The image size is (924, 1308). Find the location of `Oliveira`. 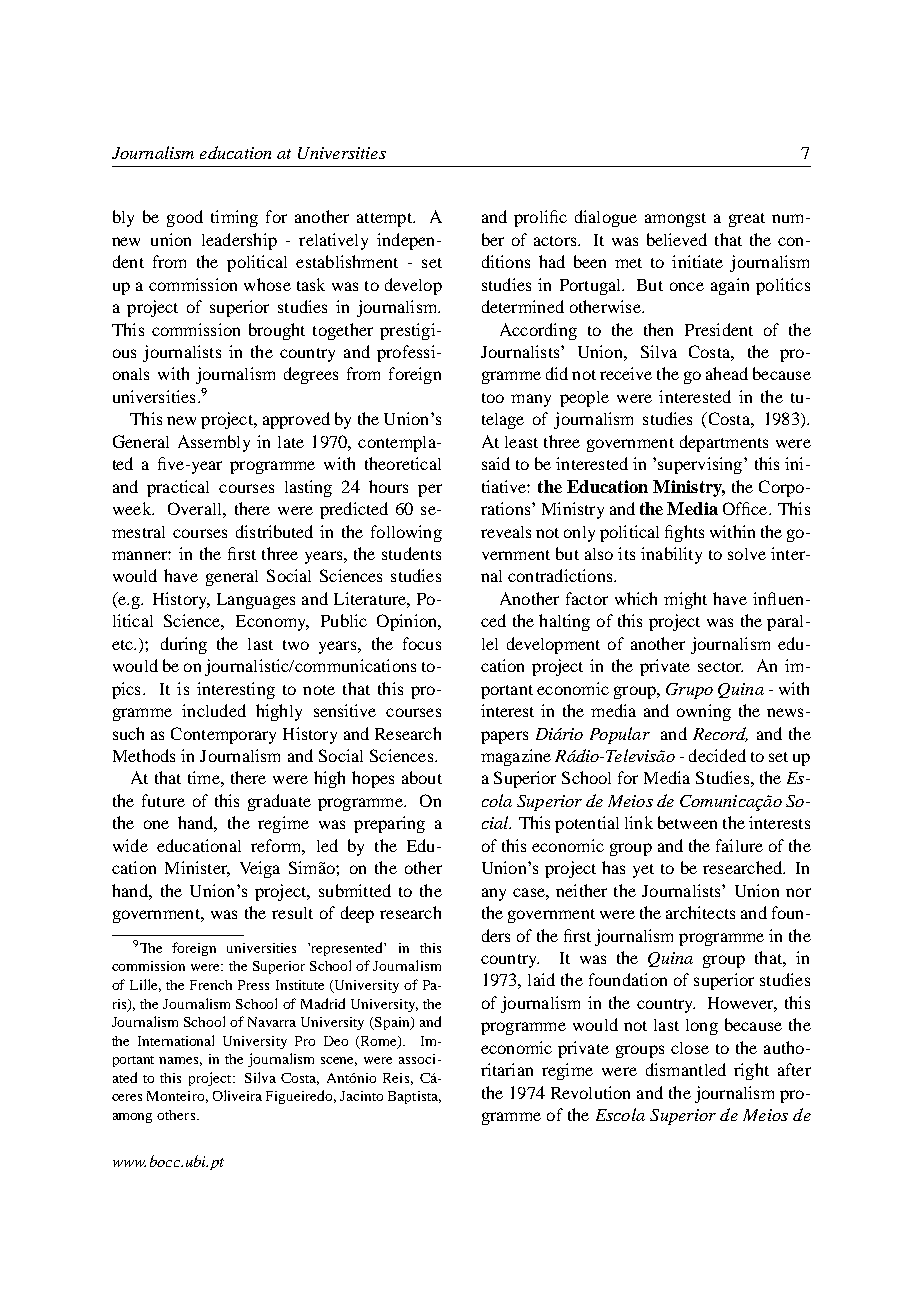

Oliveira is located at coordinates (237, 1095).
